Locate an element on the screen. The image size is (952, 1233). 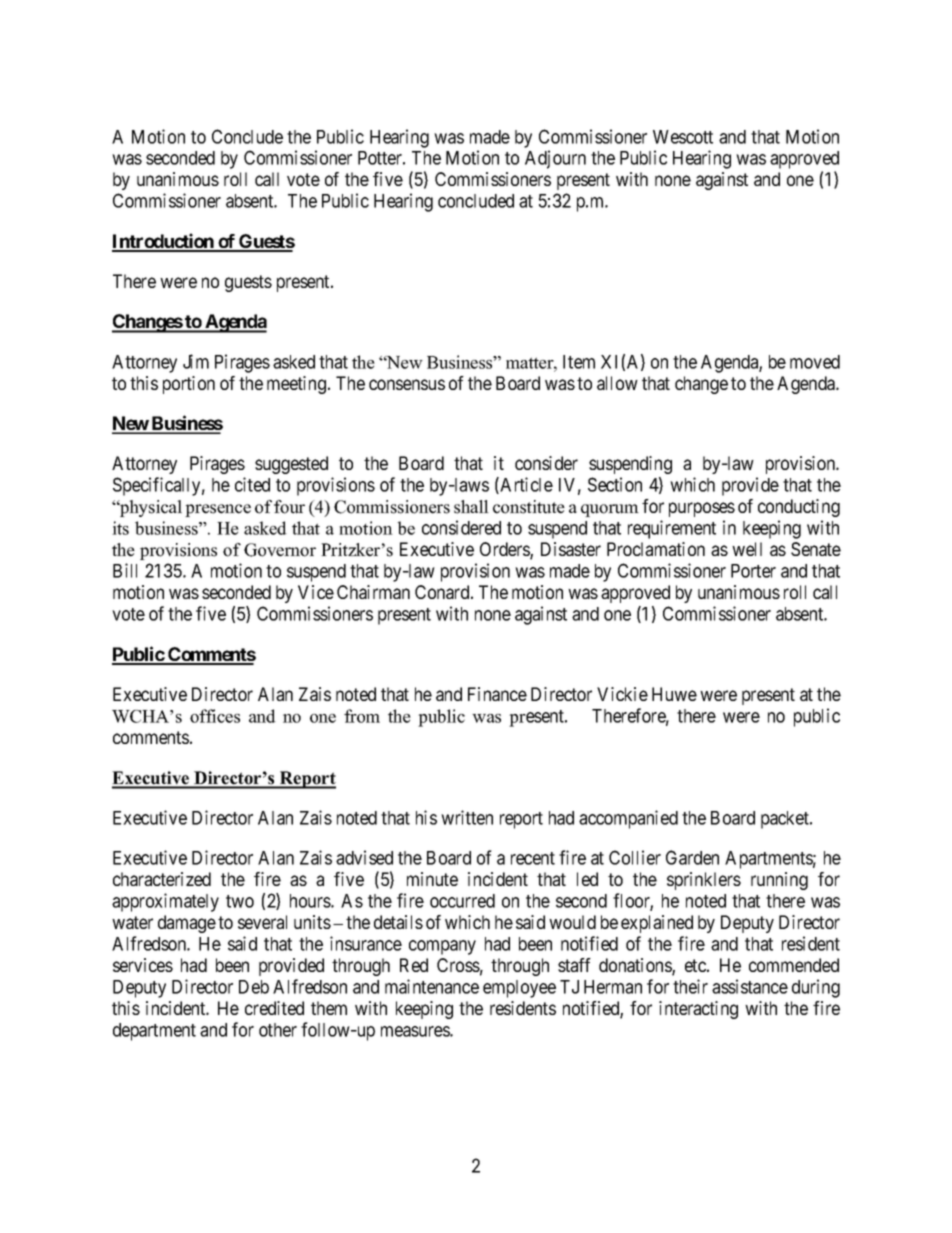
maintenance is located at coordinates (432, 986).
